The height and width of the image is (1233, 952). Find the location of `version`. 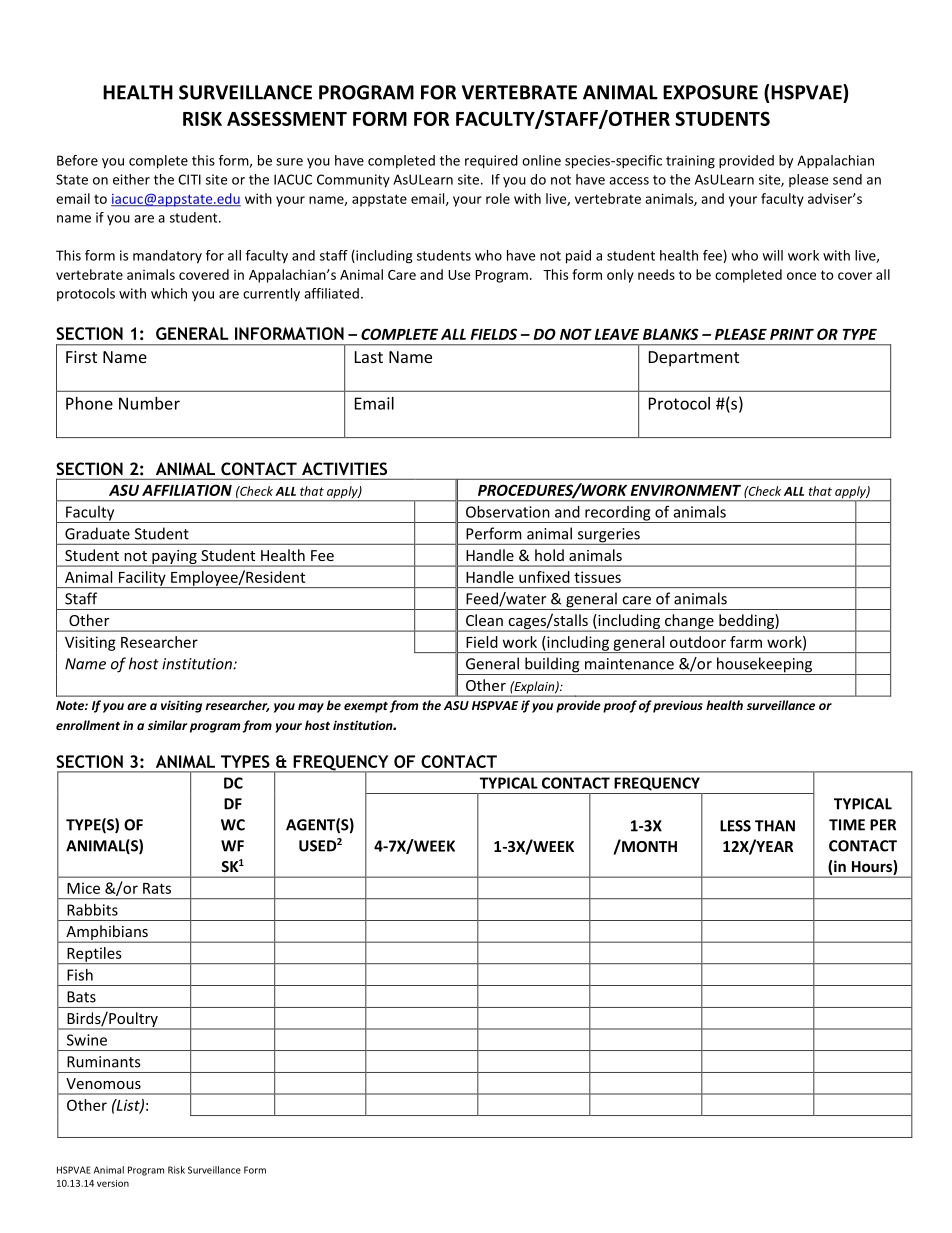

version is located at coordinates (113, 1183).
